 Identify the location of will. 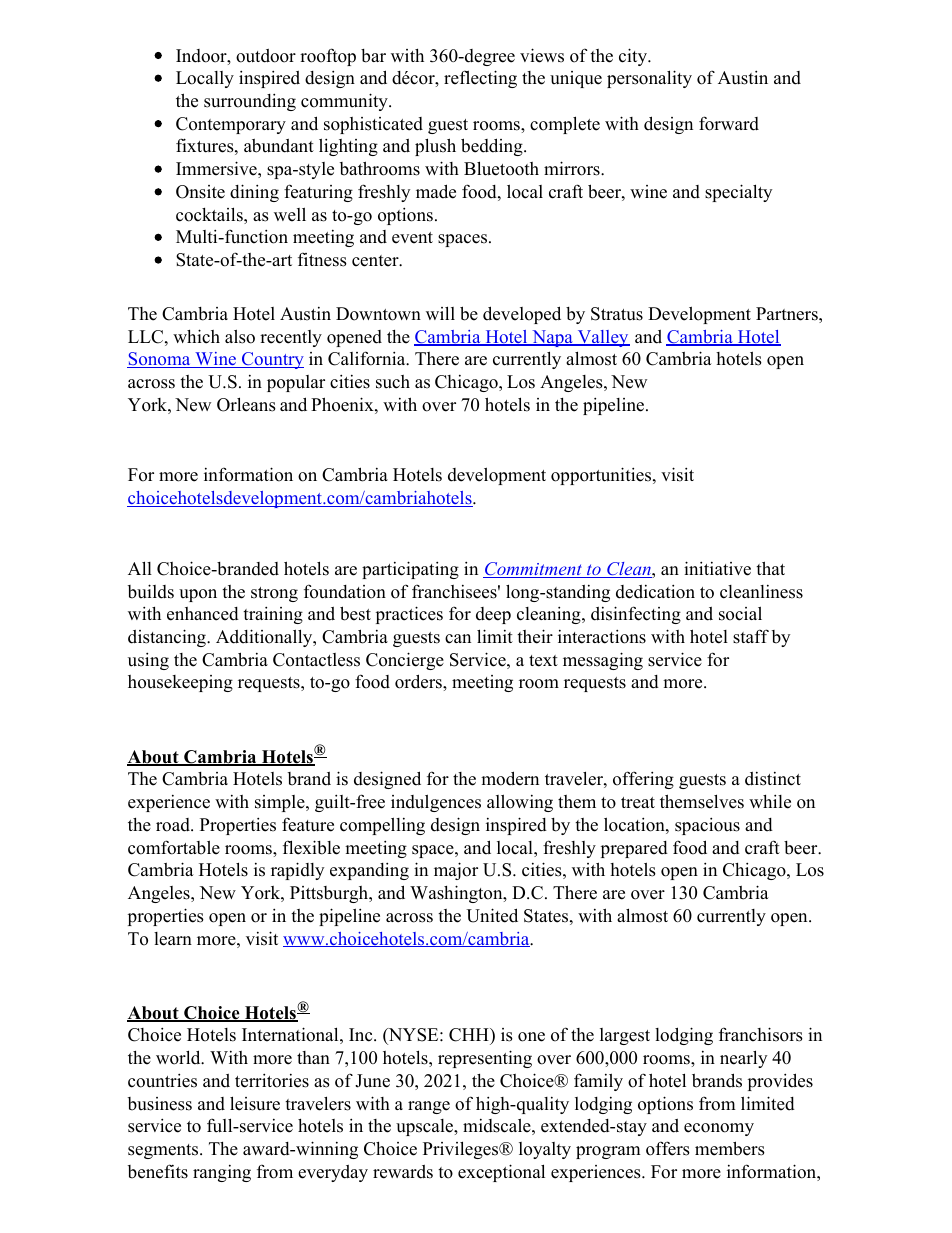
(440, 313).
